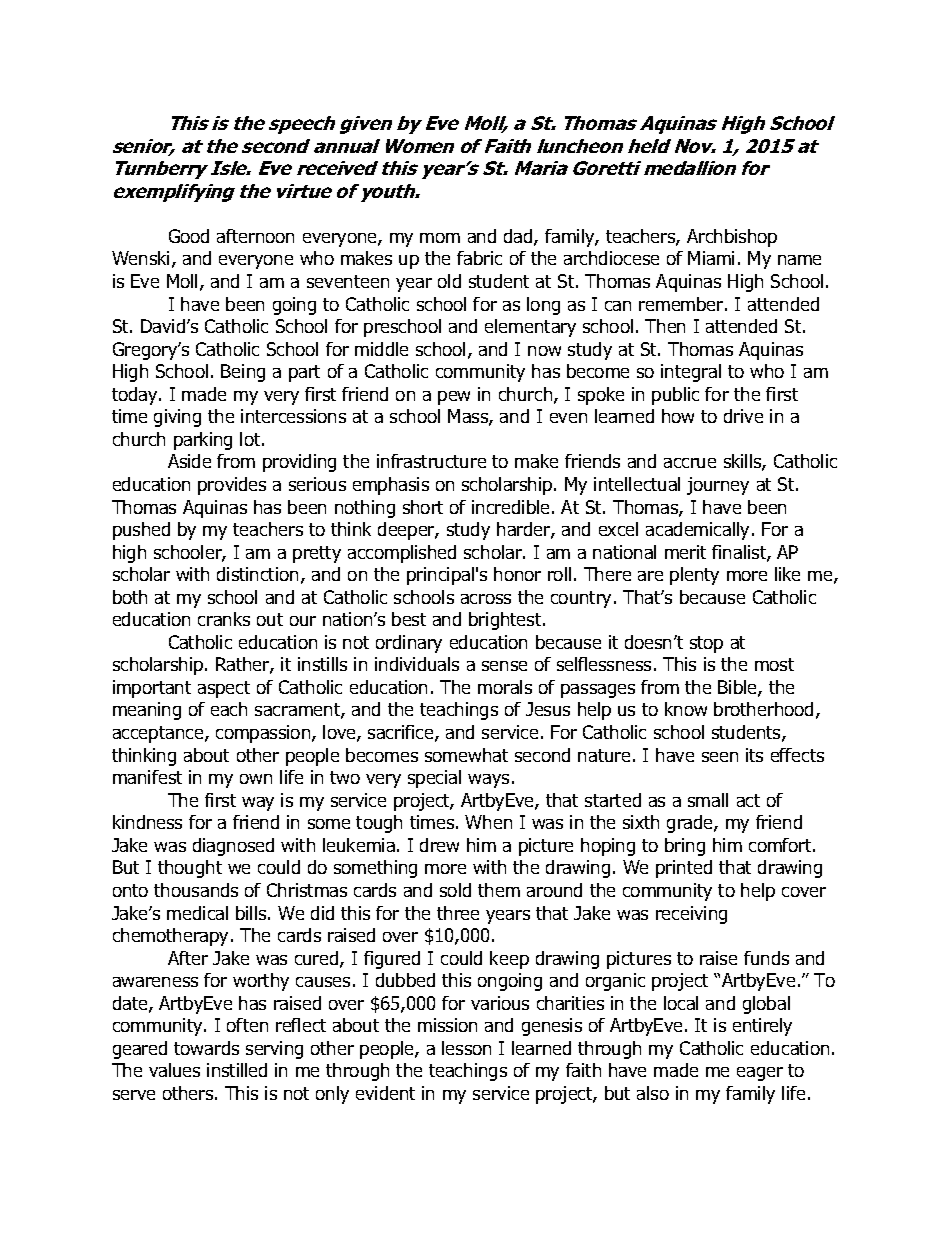 This document has height=1233, width=952. Describe the element at coordinates (237, 1070) in the document. I see `instilled` at that location.
